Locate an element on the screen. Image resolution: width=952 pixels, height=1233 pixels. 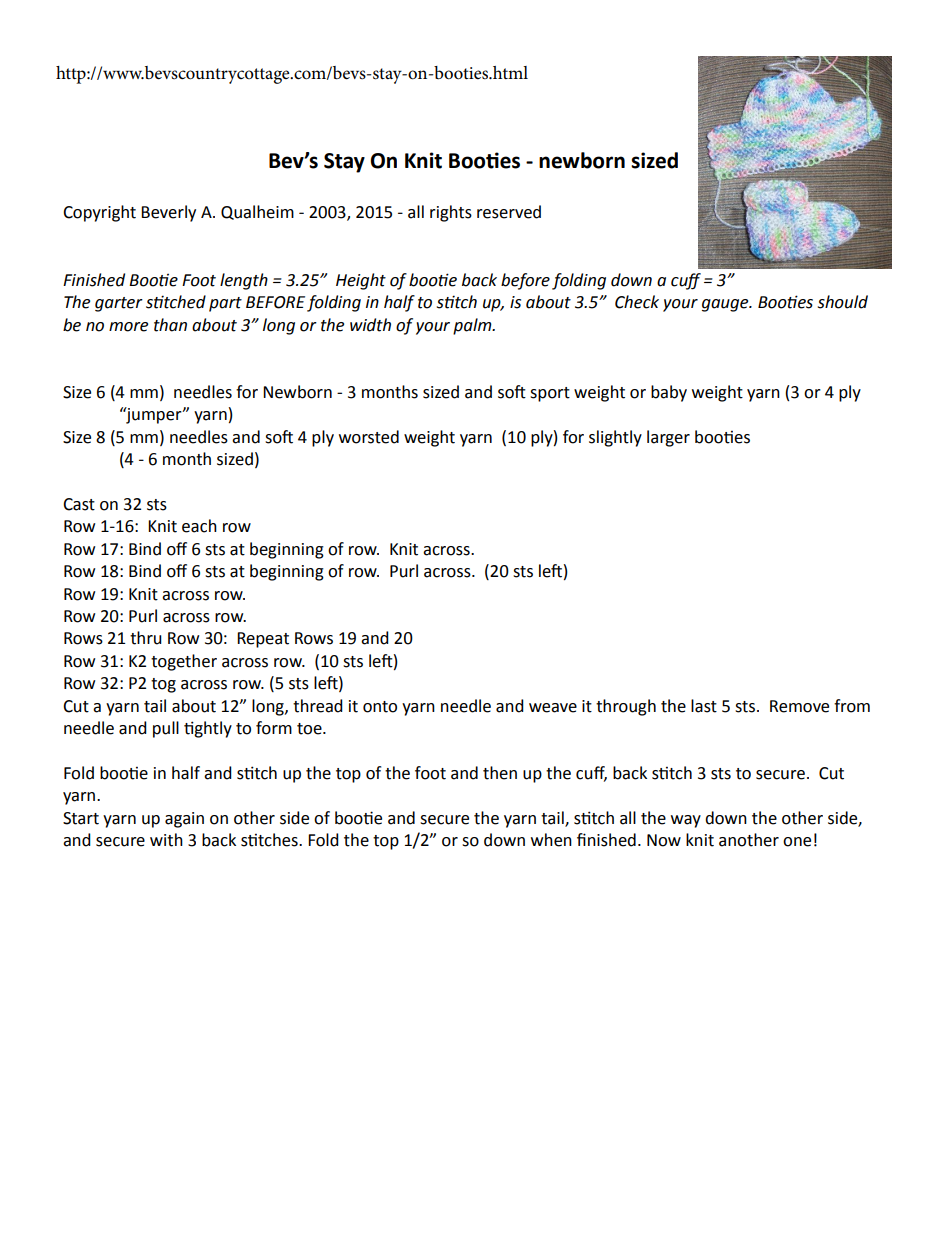
again is located at coordinates (184, 820).
